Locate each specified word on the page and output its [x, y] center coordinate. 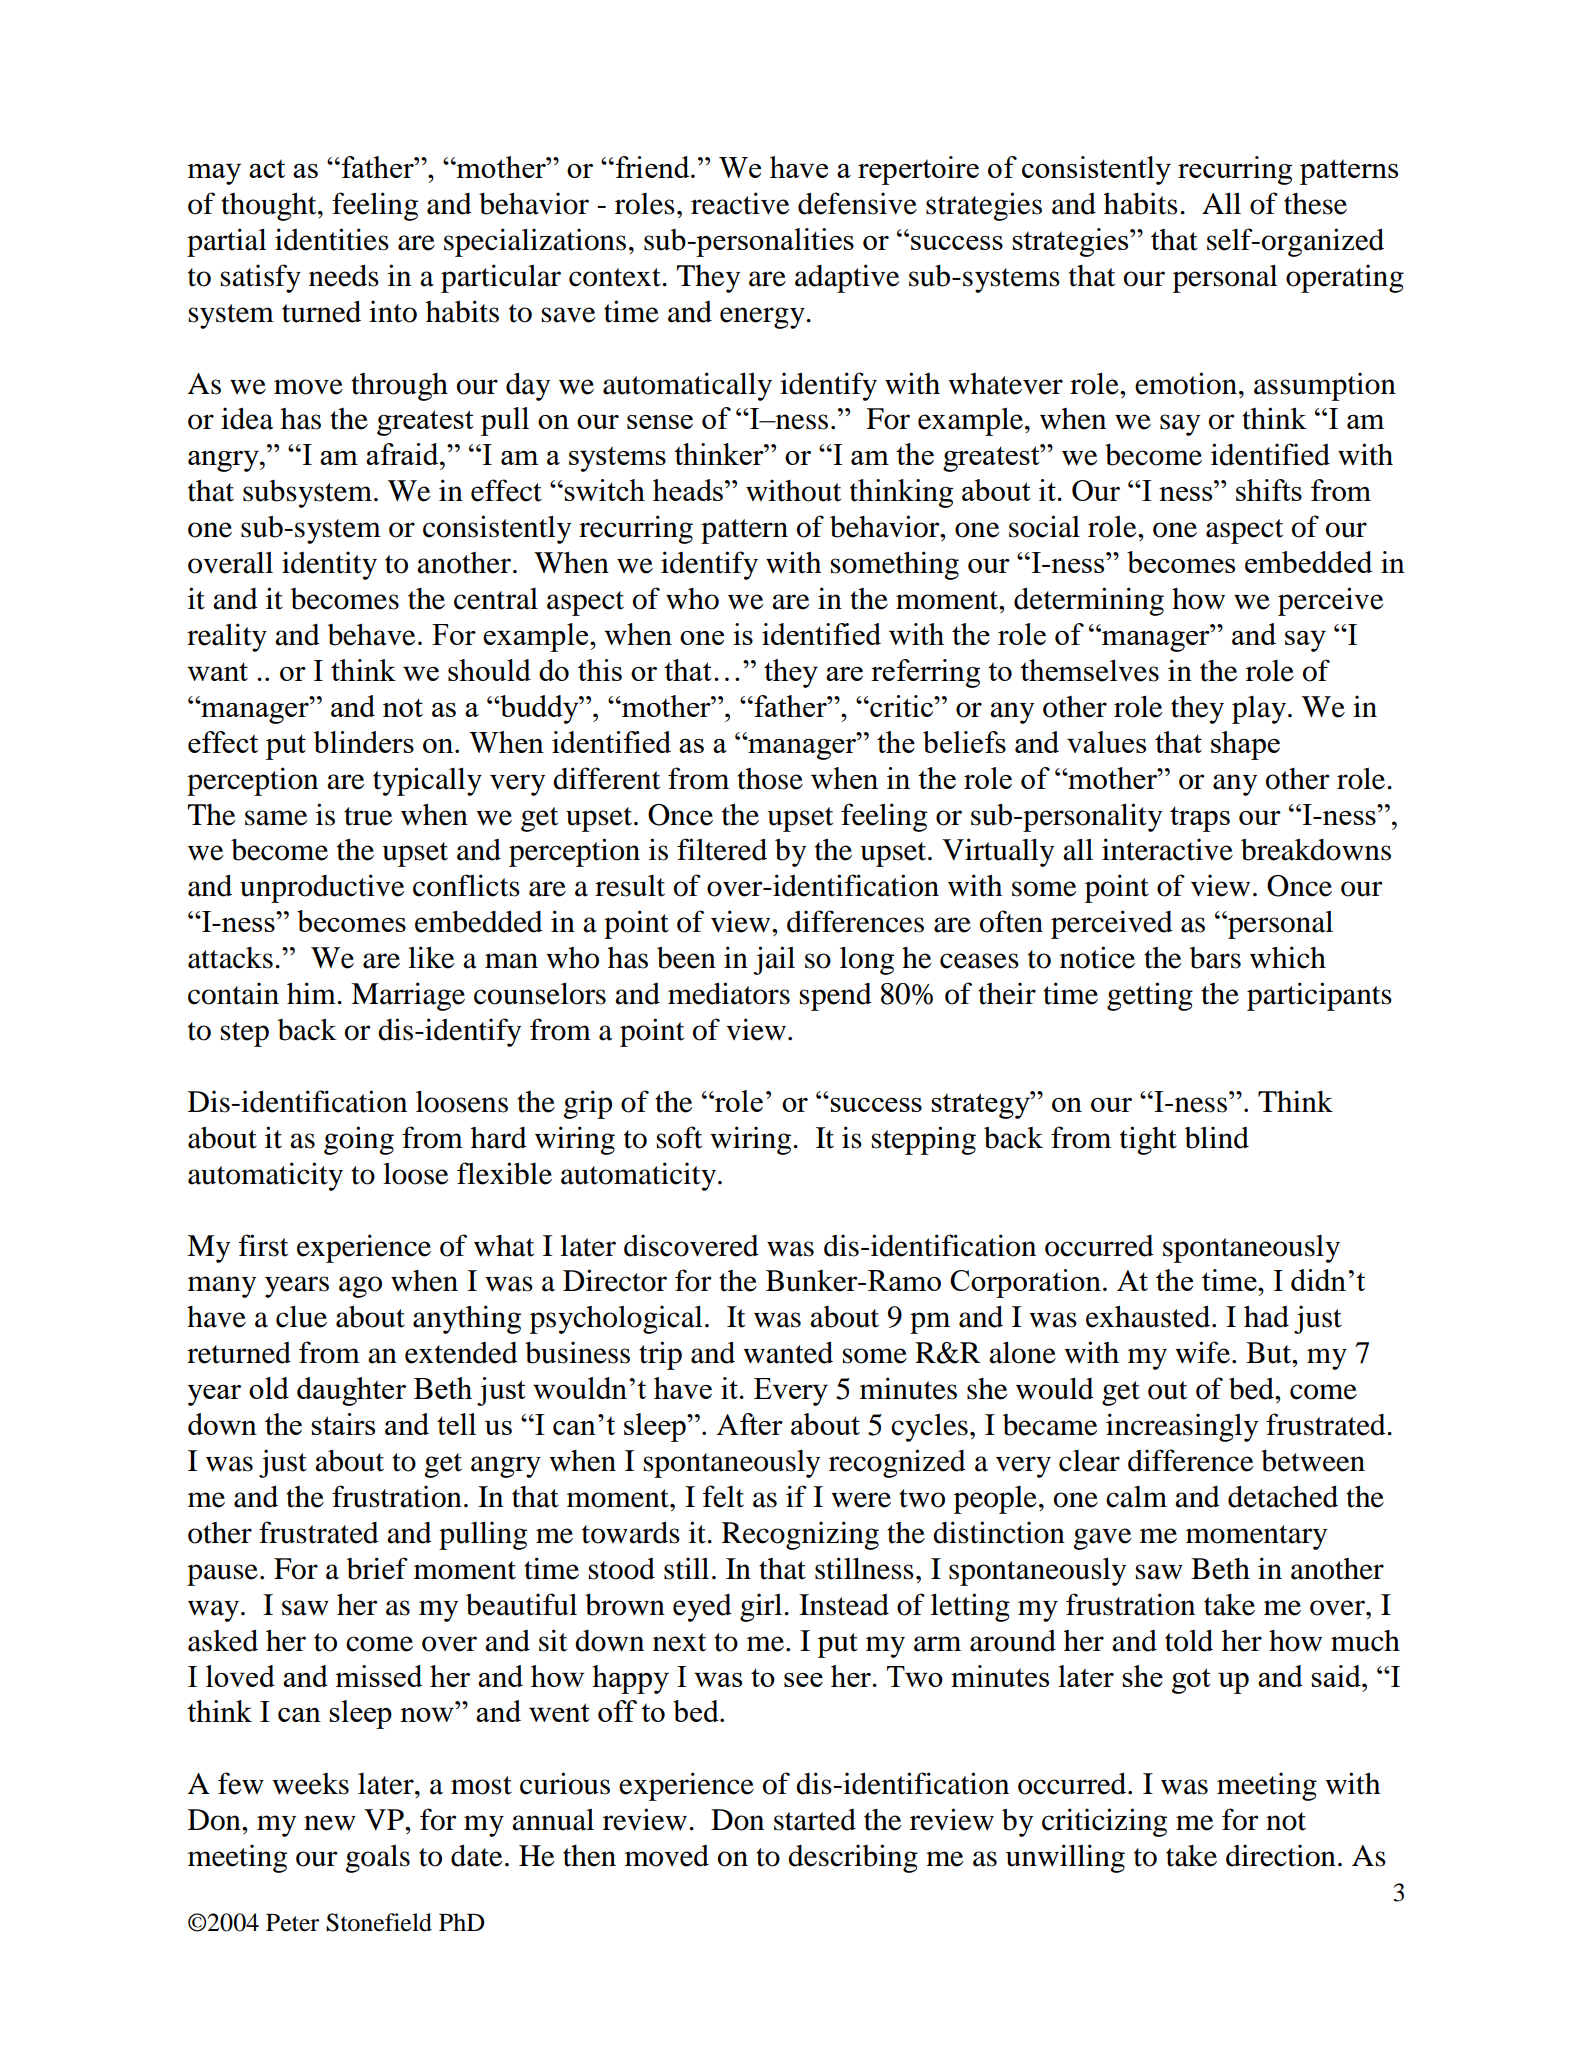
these [1315, 204]
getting [1150, 996]
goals [377, 1859]
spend [836, 997]
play [1259, 710]
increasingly [1182, 1427]
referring [925, 673]
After [749, 1424]
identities [332, 239]
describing [853, 1858]
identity [329, 565]
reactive [740, 203]
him [312, 993]
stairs [343, 1424]
